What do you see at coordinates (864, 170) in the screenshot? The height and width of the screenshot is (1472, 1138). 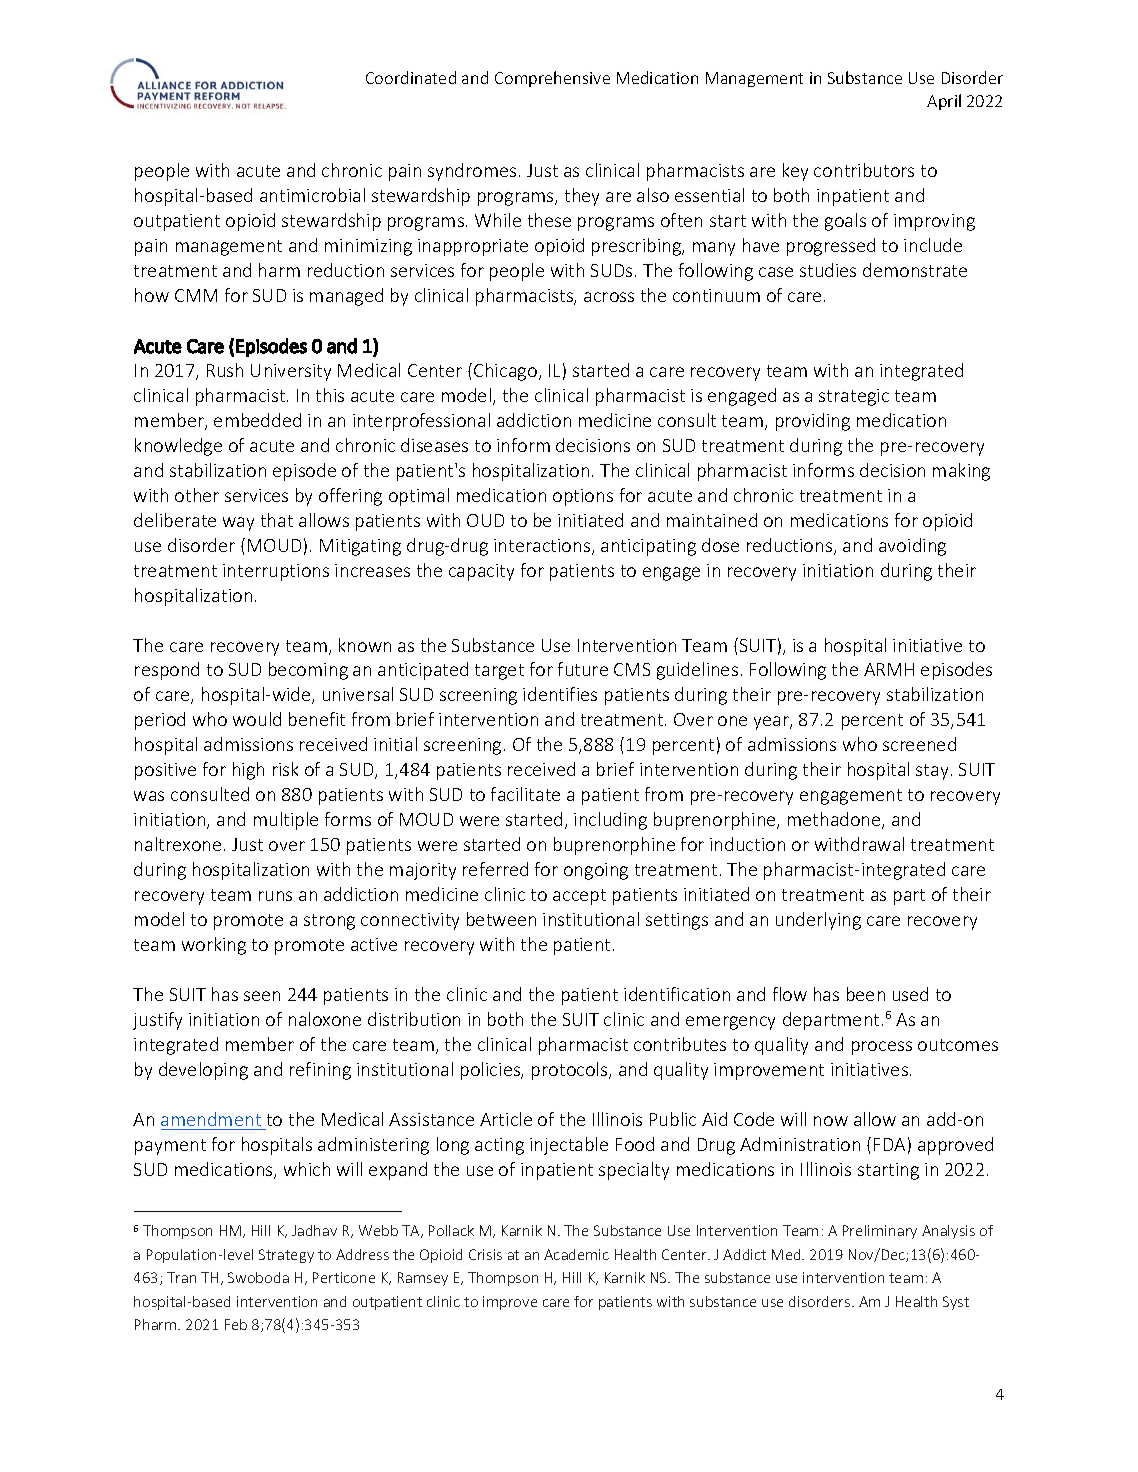 I see `contributors` at bounding box center [864, 170].
